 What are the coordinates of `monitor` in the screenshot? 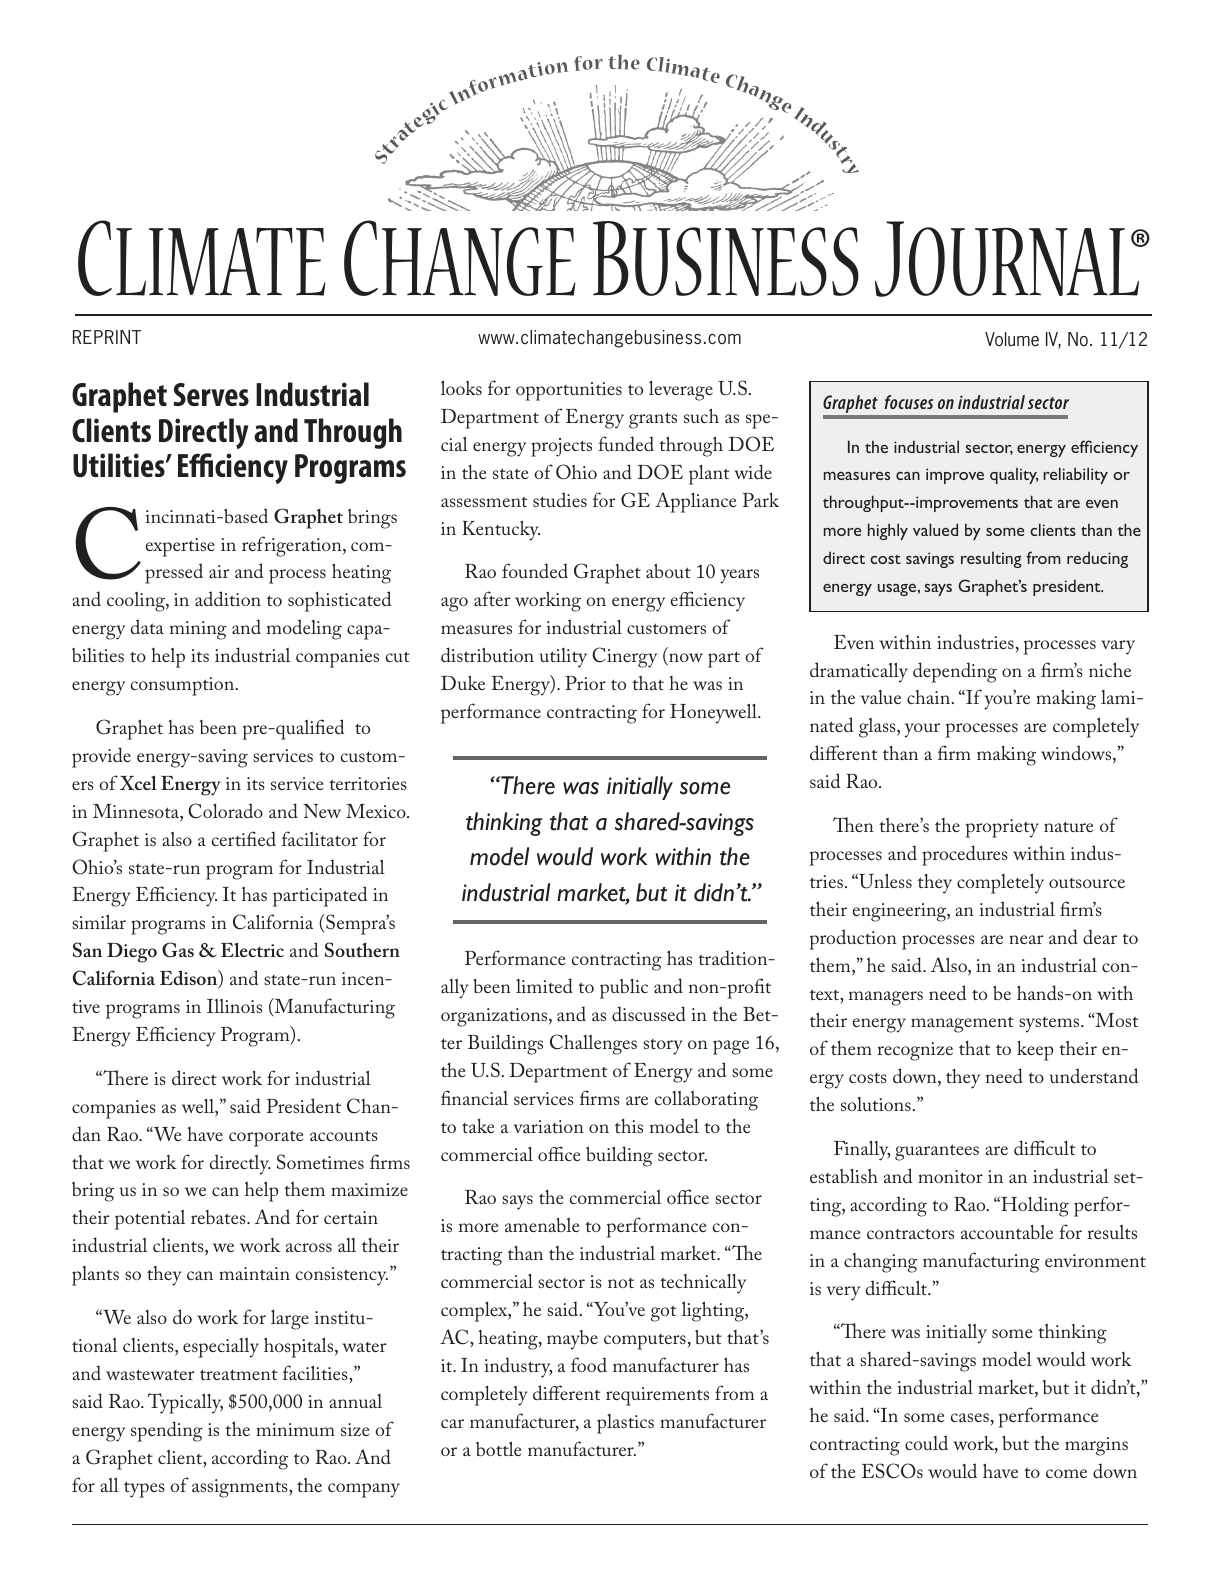 It's located at (950, 1176).
